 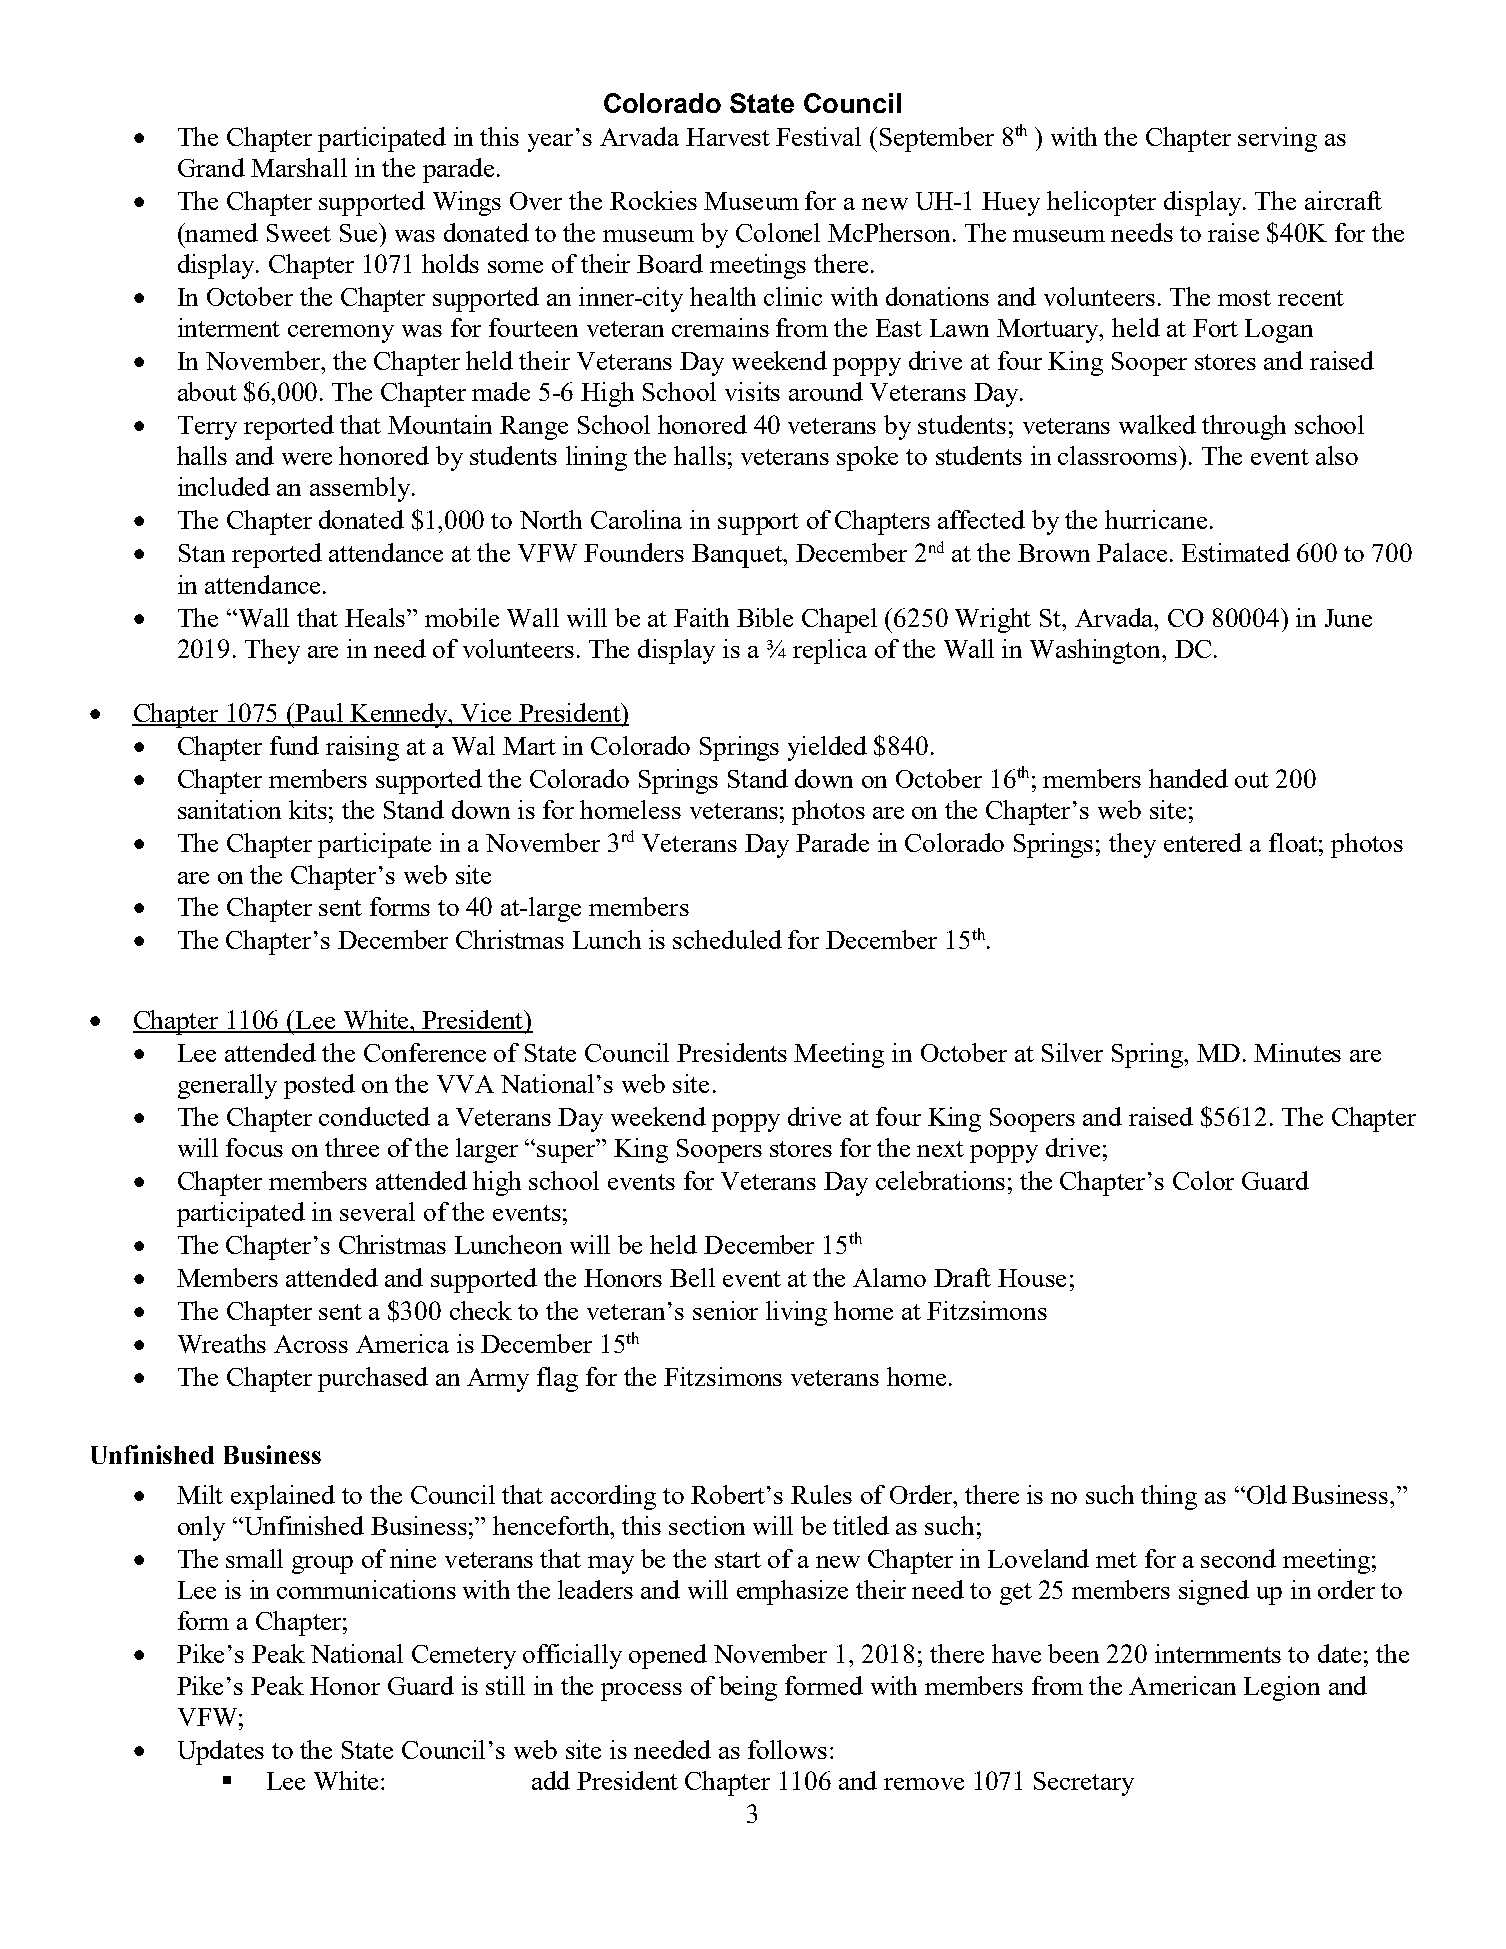 I want to click on Estimated, so click(x=1236, y=552).
